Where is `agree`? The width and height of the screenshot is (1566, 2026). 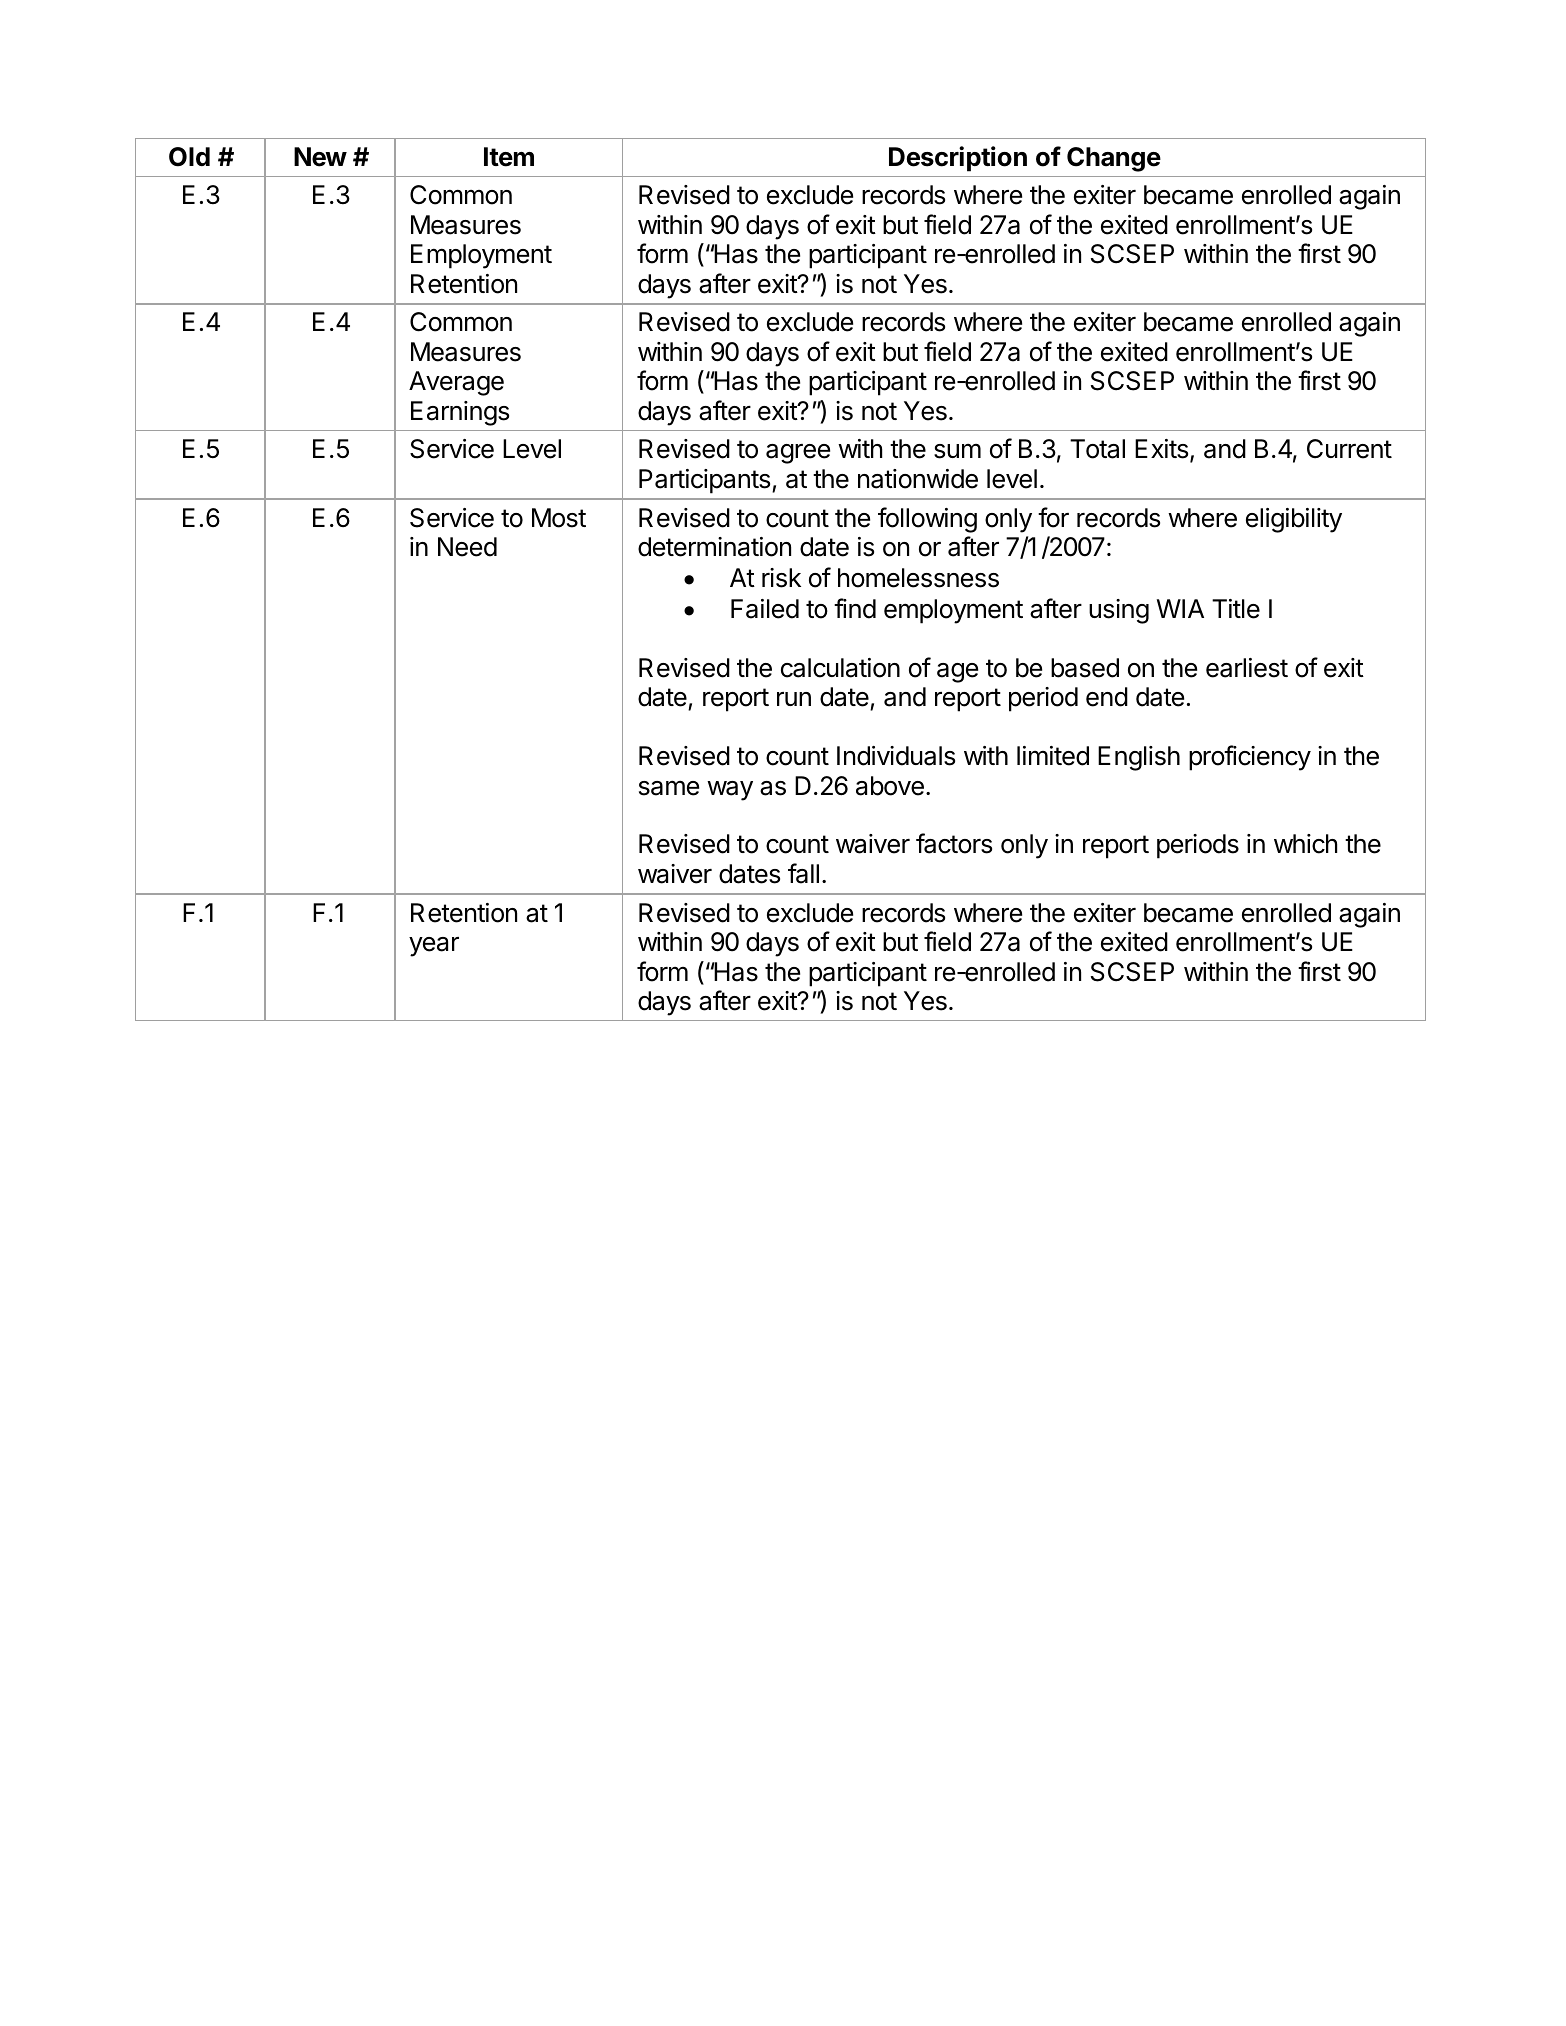
agree is located at coordinates (798, 454).
